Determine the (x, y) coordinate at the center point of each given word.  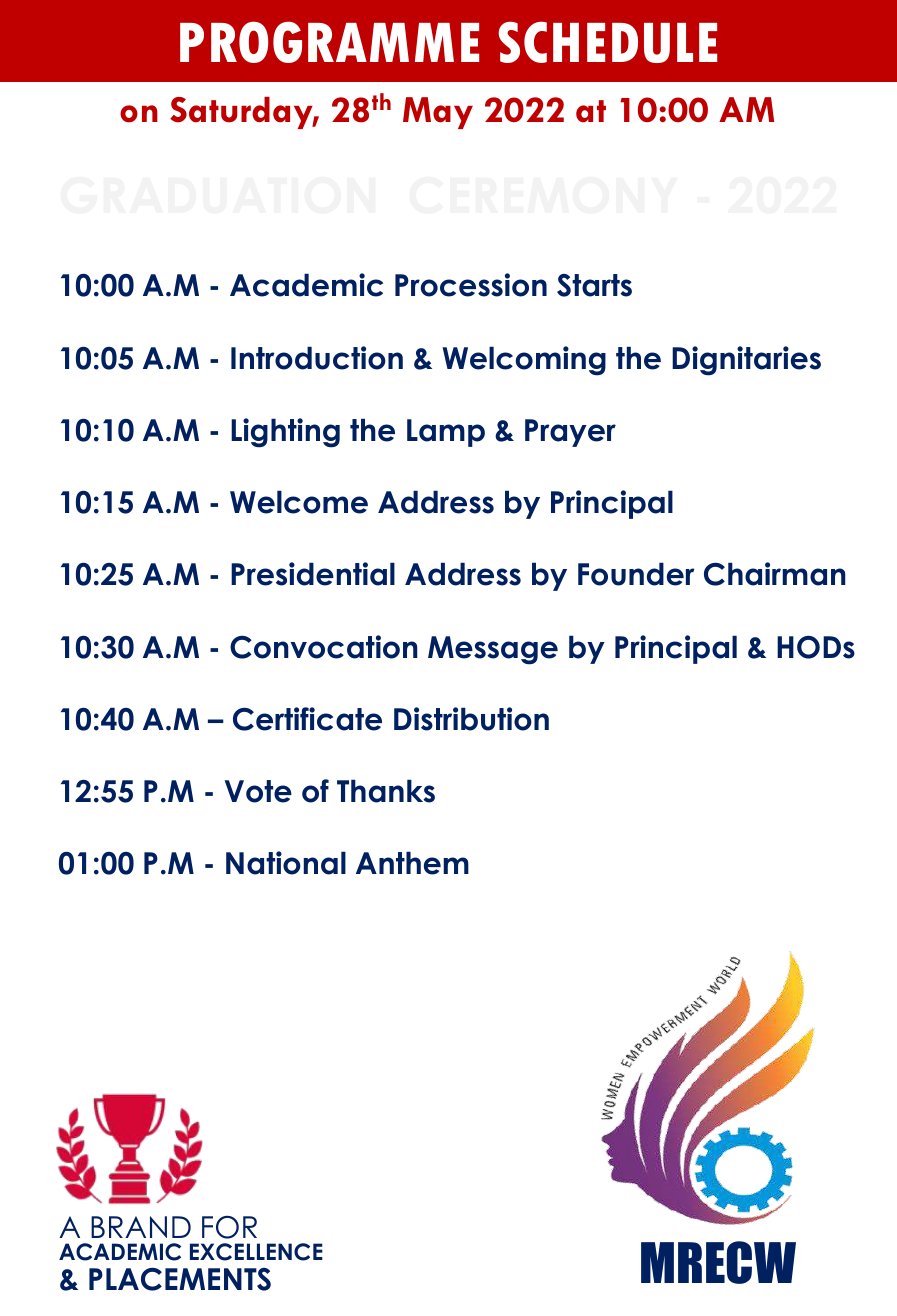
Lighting (285, 433)
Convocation (324, 647)
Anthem (412, 863)
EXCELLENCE (256, 1252)
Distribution (471, 719)
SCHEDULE (607, 42)
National (286, 863)
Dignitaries (746, 361)
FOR (229, 1227)
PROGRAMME (329, 42)
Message (493, 650)
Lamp (446, 433)
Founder (636, 574)
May (438, 113)
